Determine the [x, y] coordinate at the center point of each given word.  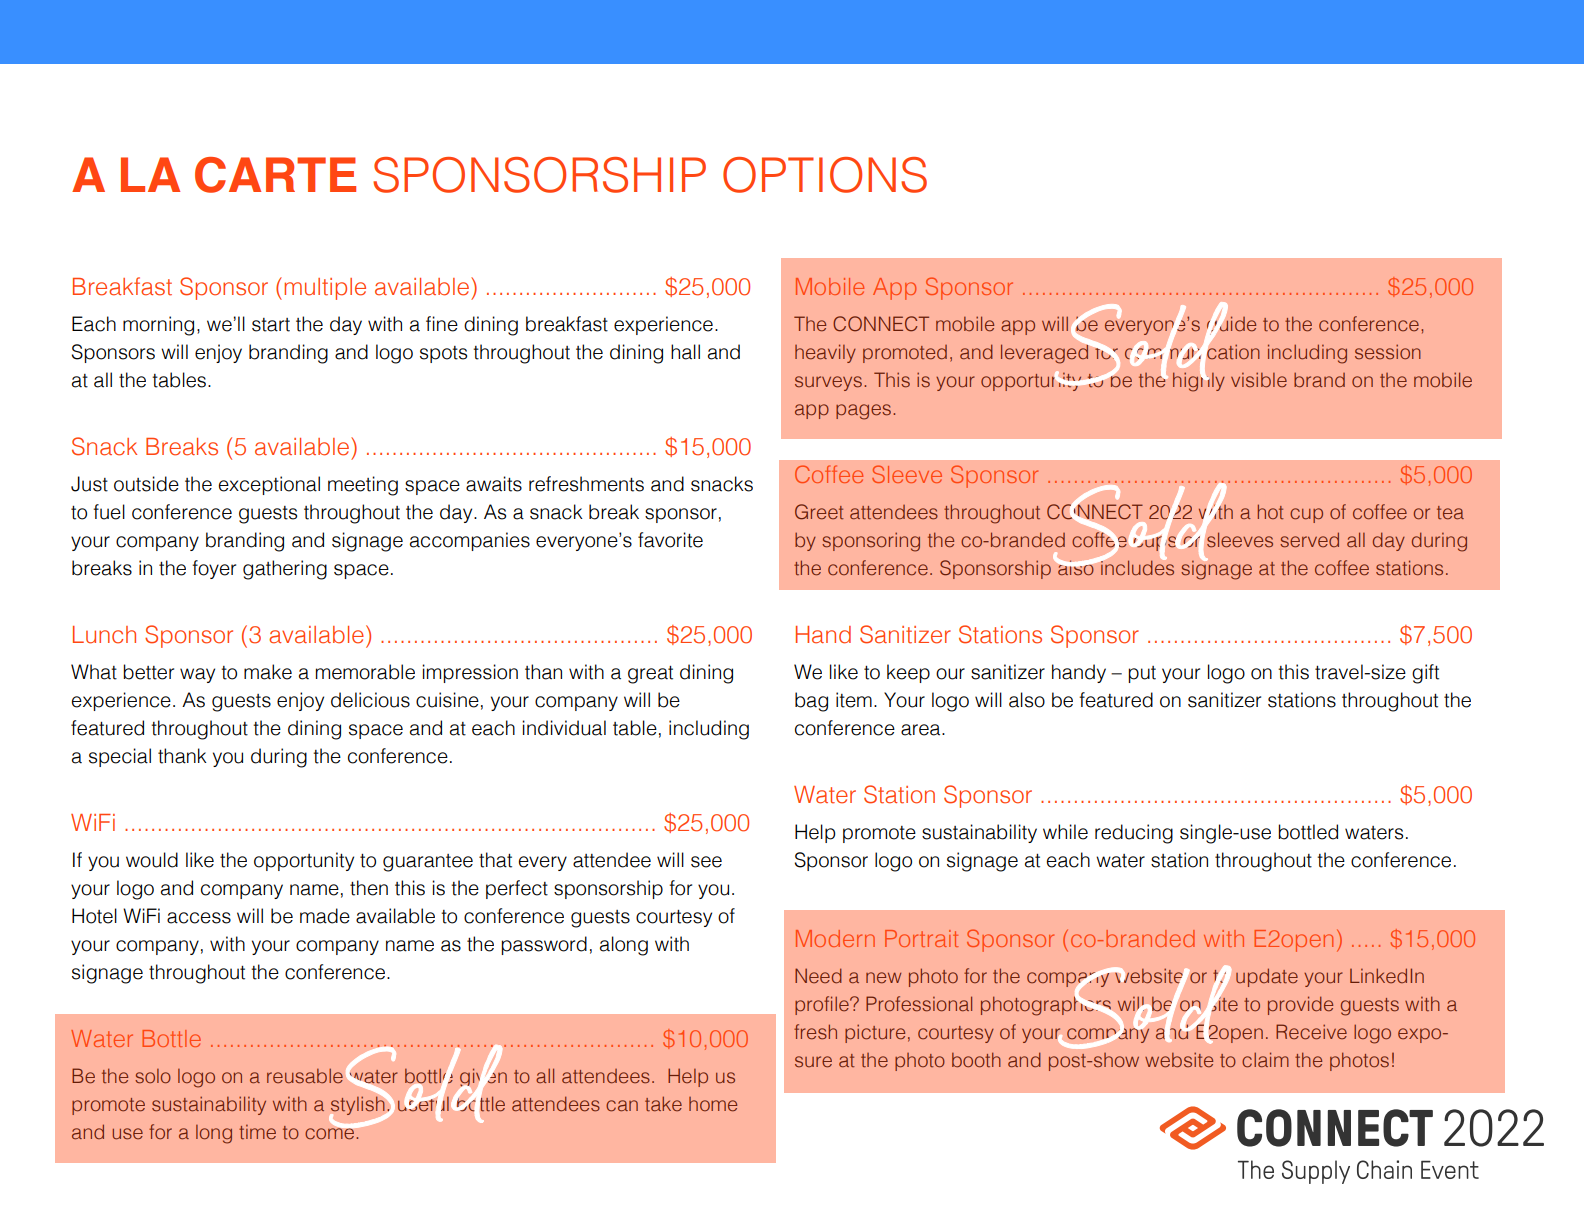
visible [1259, 380]
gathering [285, 570]
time [257, 1132]
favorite [670, 540]
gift [1425, 674]
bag [811, 702]
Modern [835, 938]
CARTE [275, 175]
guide [1230, 326]
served [1309, 540]
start [271, 325]
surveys [828, 383]
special [120, 757]
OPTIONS [825, 175]
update [1267, 977]
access [199, 918]
